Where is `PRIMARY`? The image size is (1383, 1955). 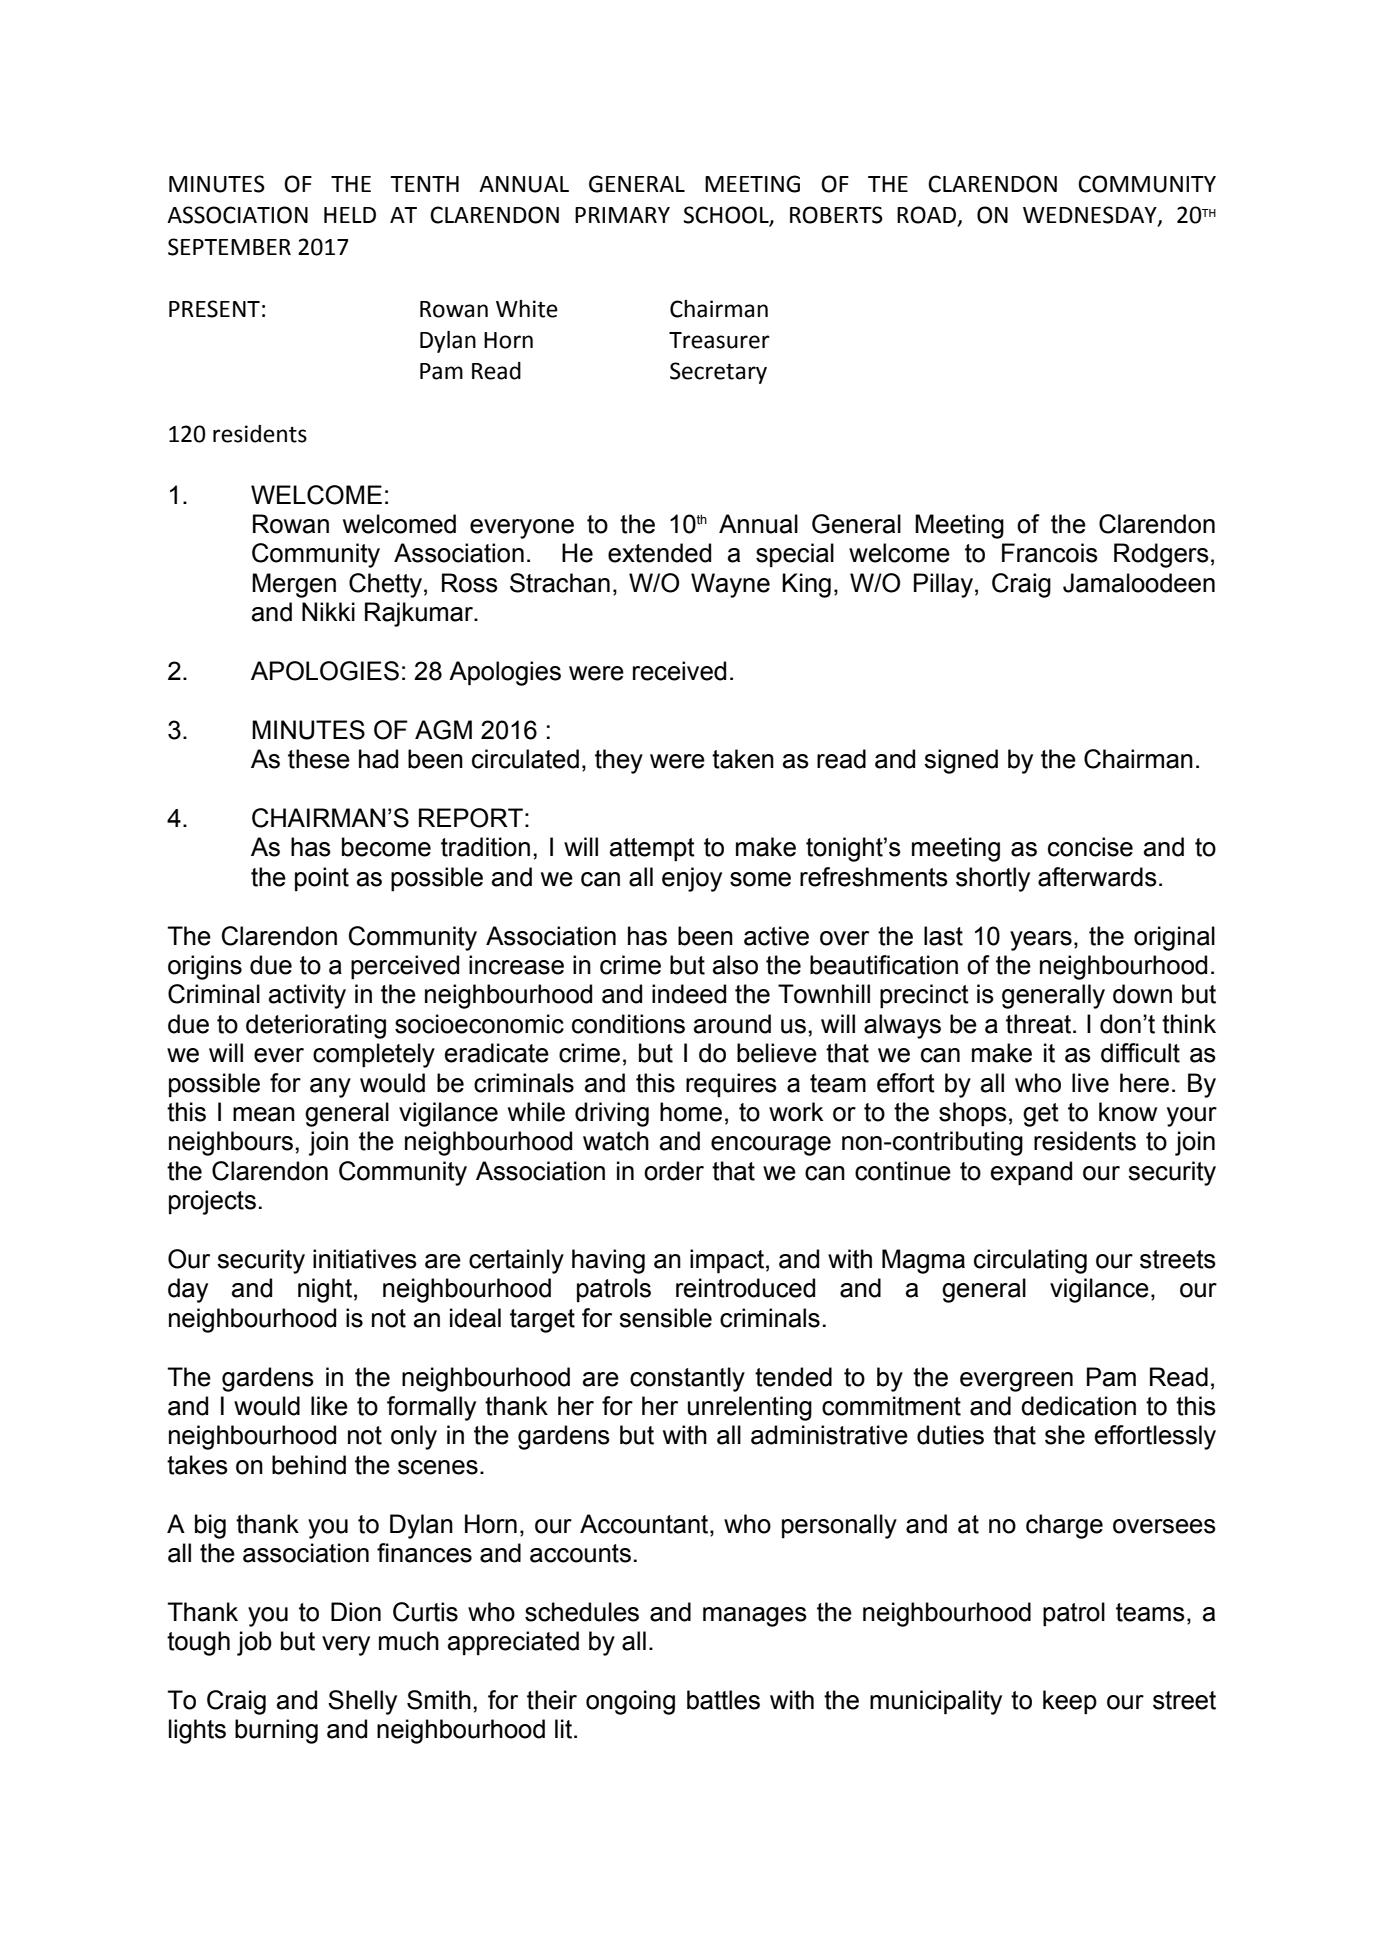 PRIMARY is located at coordinates (622, 215).
